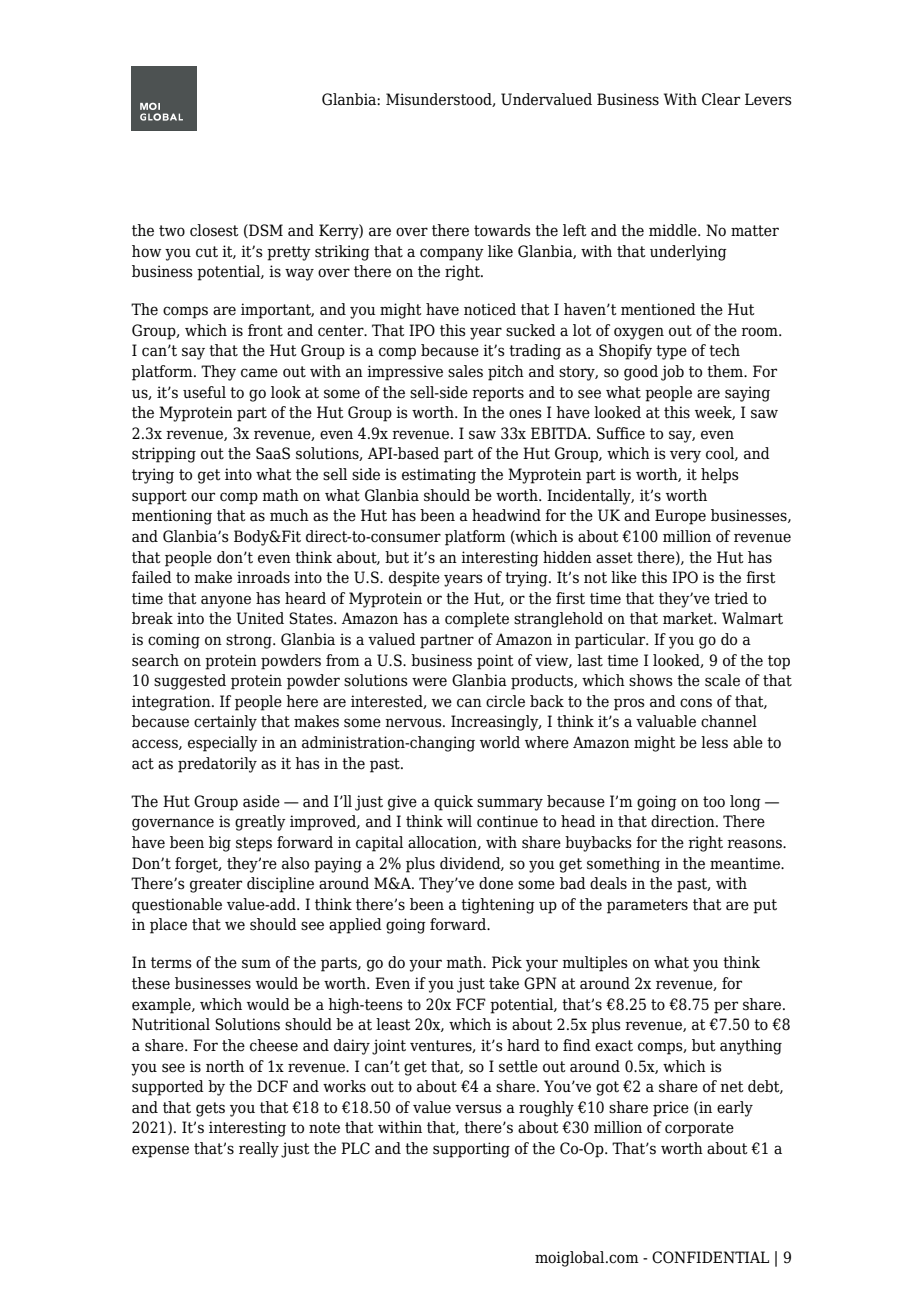 This screenshot has width=924, height=1308. What do you see at coordinates (726, 371) in the screenshot?
I see `them` at bounding box center [726, 371].
